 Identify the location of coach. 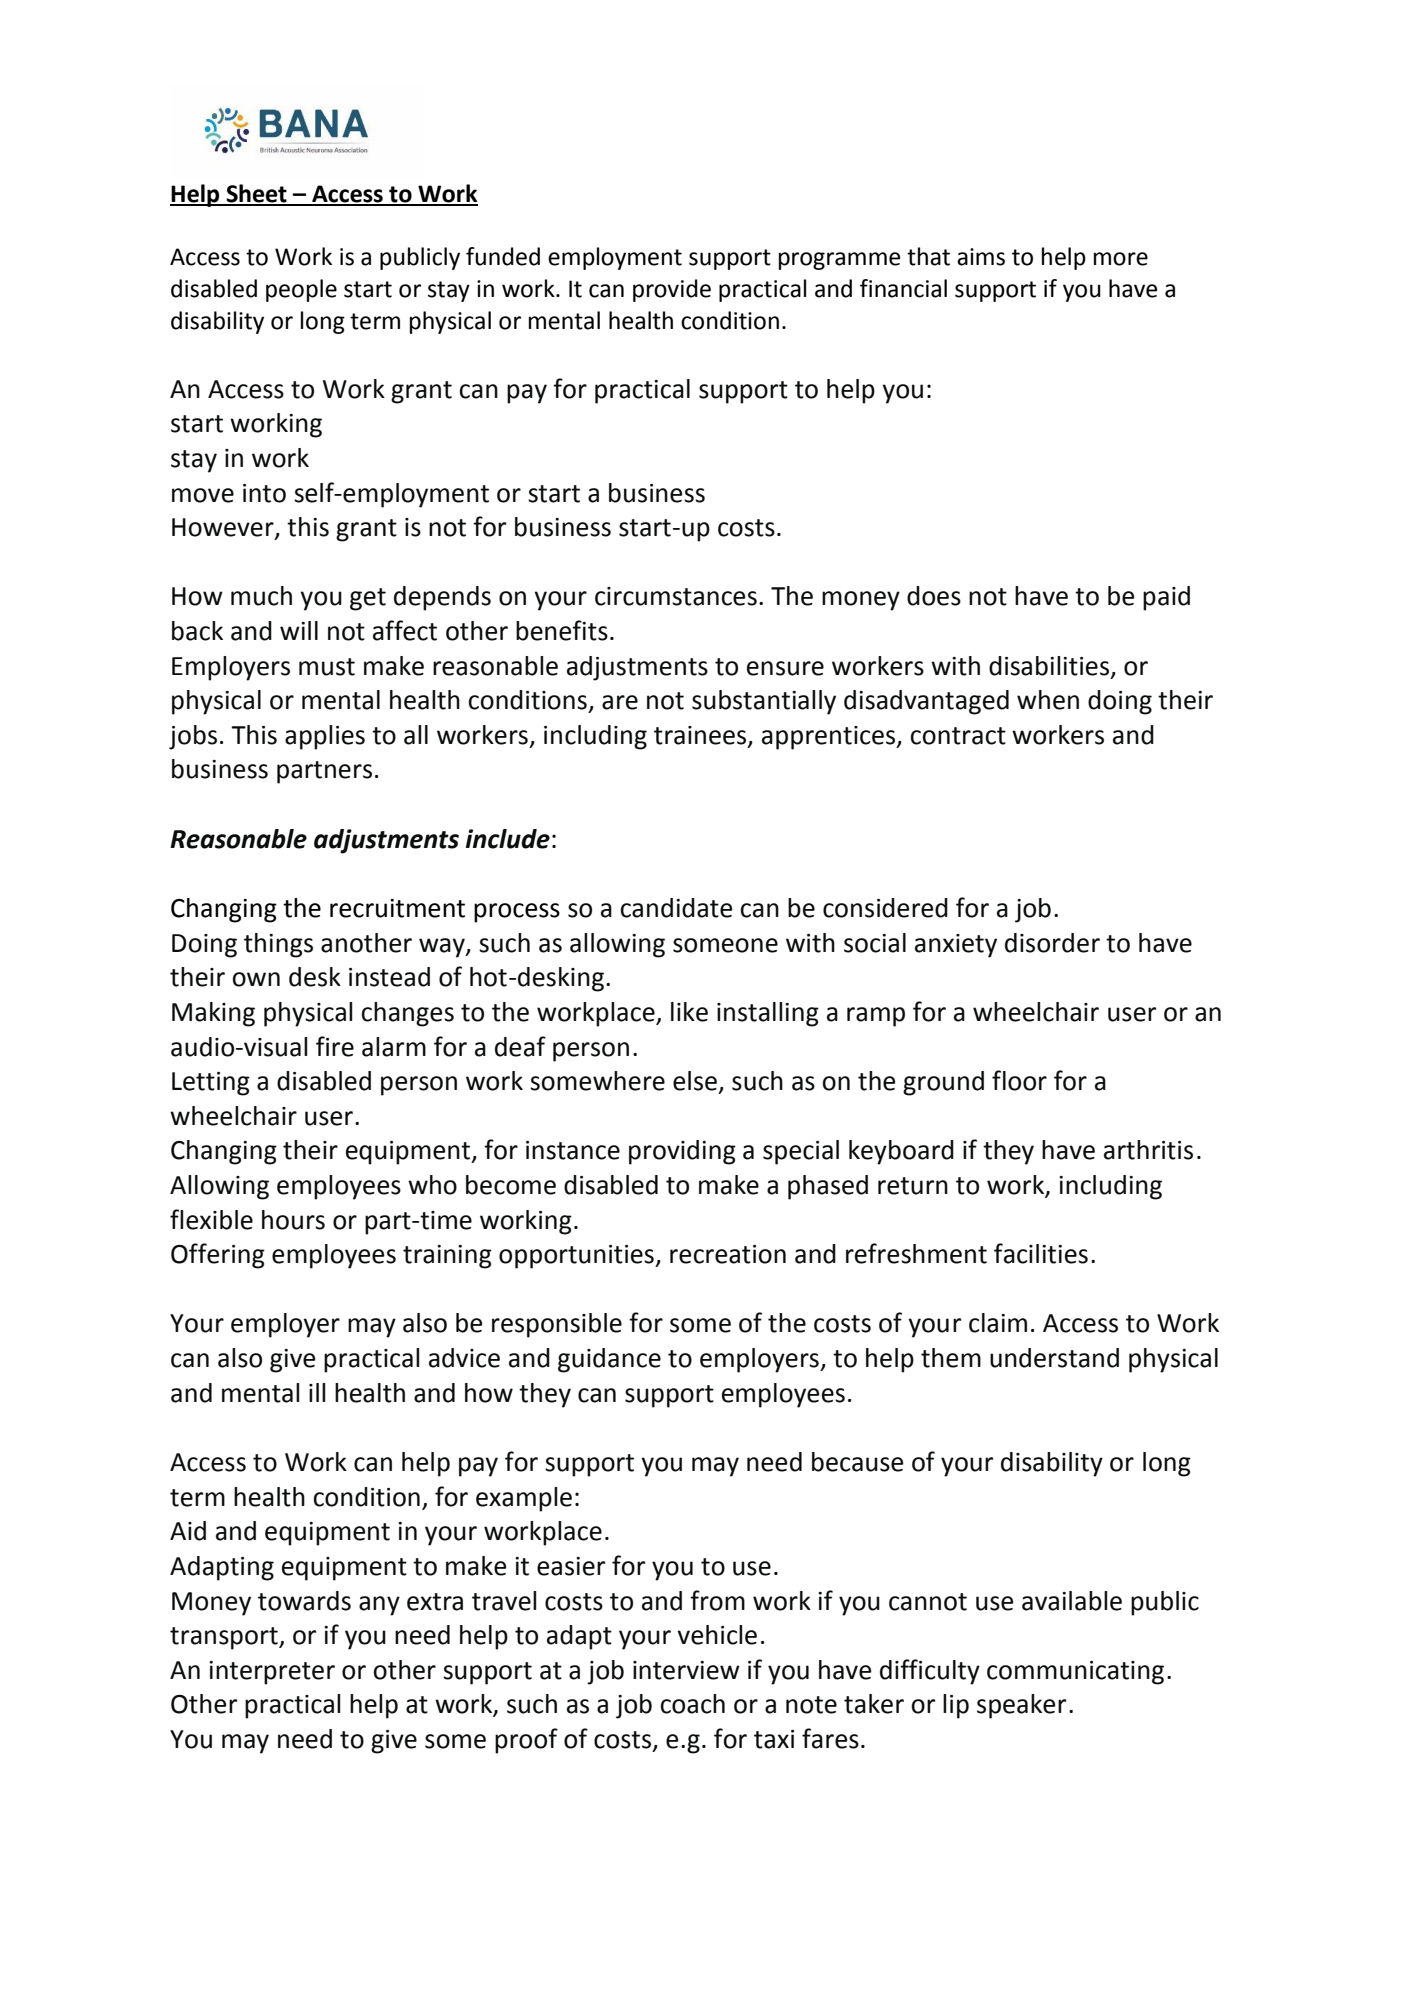
(692, 1704).
